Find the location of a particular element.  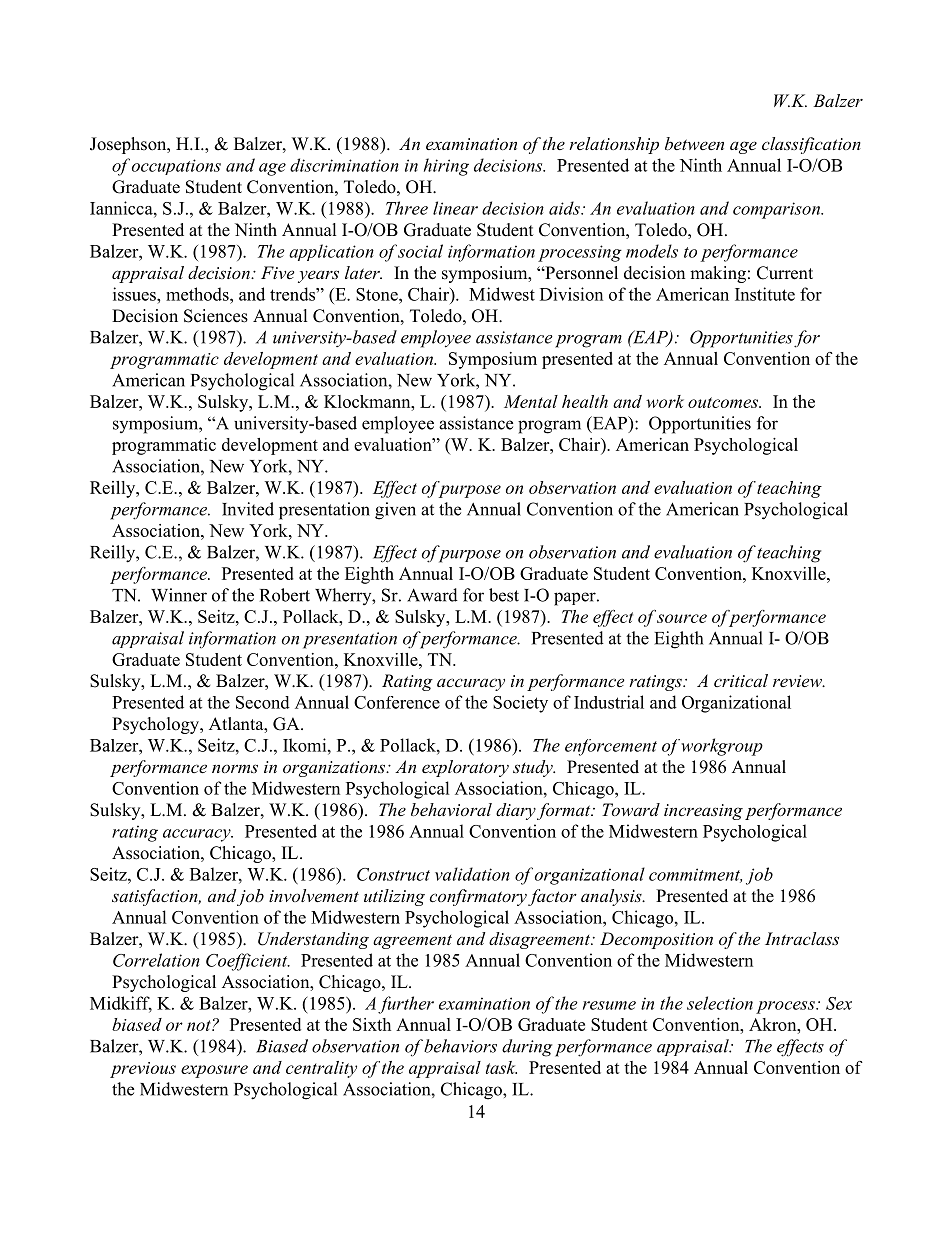

given is located at coordinates (395, 511).
